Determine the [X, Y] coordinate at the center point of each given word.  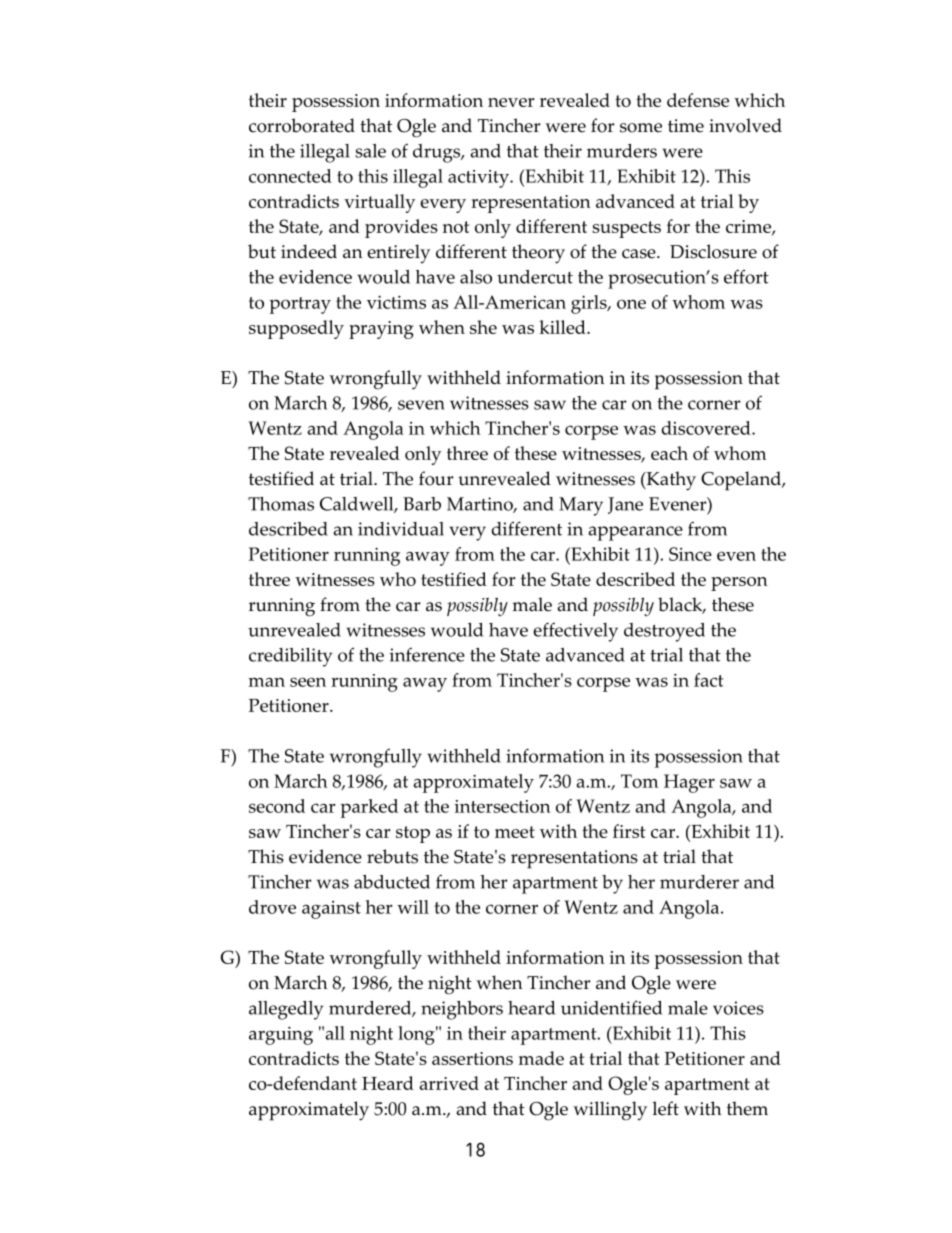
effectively [575, 632]
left [666, 1108]
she [483, 327]
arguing [281, 1035]
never [511, 102]
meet [515, 832]
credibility [290, 657]
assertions [472, 1058]
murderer [699, 882]
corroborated [302, 125]
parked [369, 808]
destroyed [664, 632]
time [686, 126]
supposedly [296, 329]
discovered [707, 428]
